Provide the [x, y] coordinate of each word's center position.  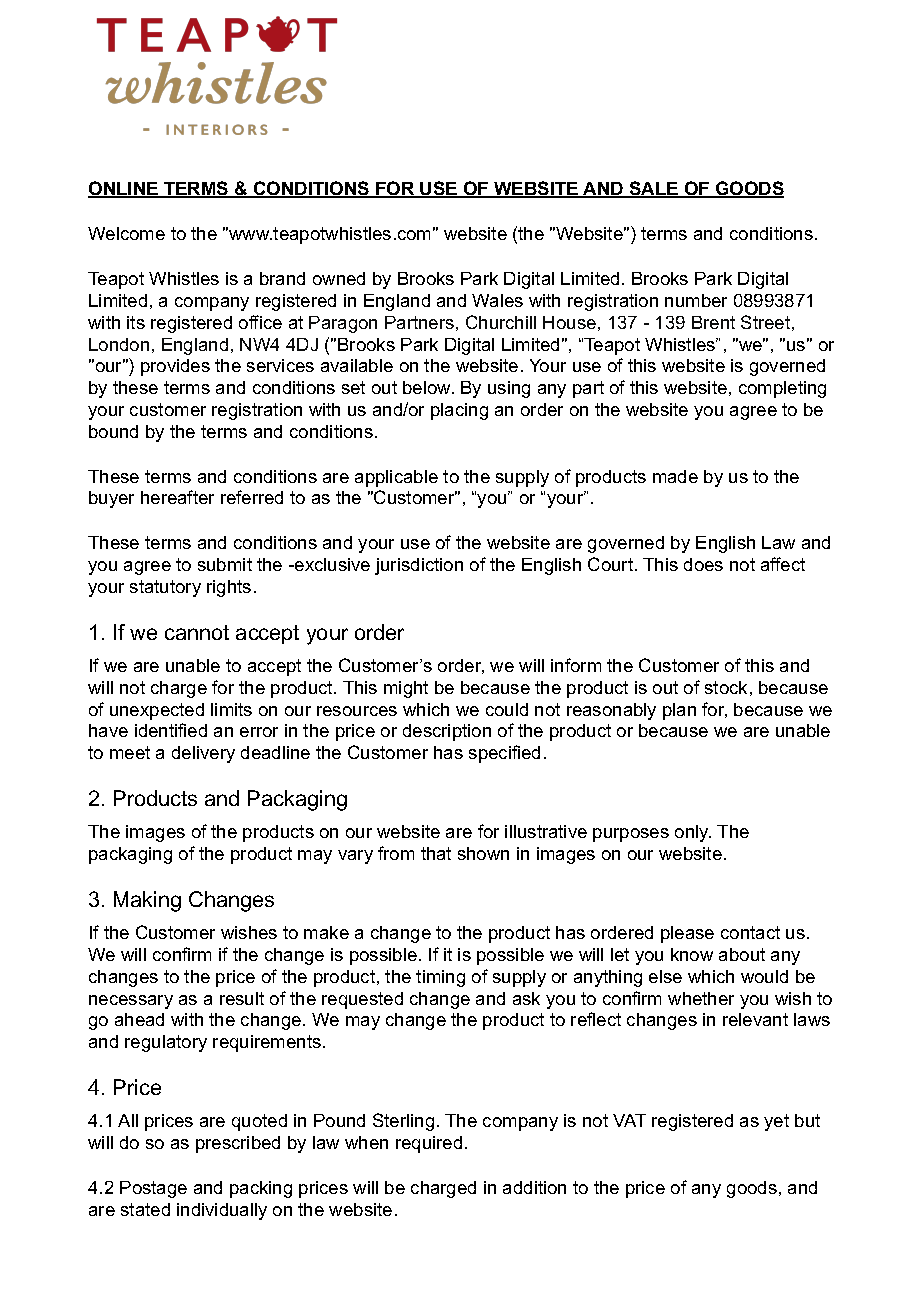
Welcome [126, 233]
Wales [497, 300]
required [429, 1144]
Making [147, 901]
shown [483, 853]
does [703, 564]
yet [776, 1122]
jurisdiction [419, 566]
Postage [153, 1189]
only [693, 833]
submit [225, 564]
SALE [654, 189]
